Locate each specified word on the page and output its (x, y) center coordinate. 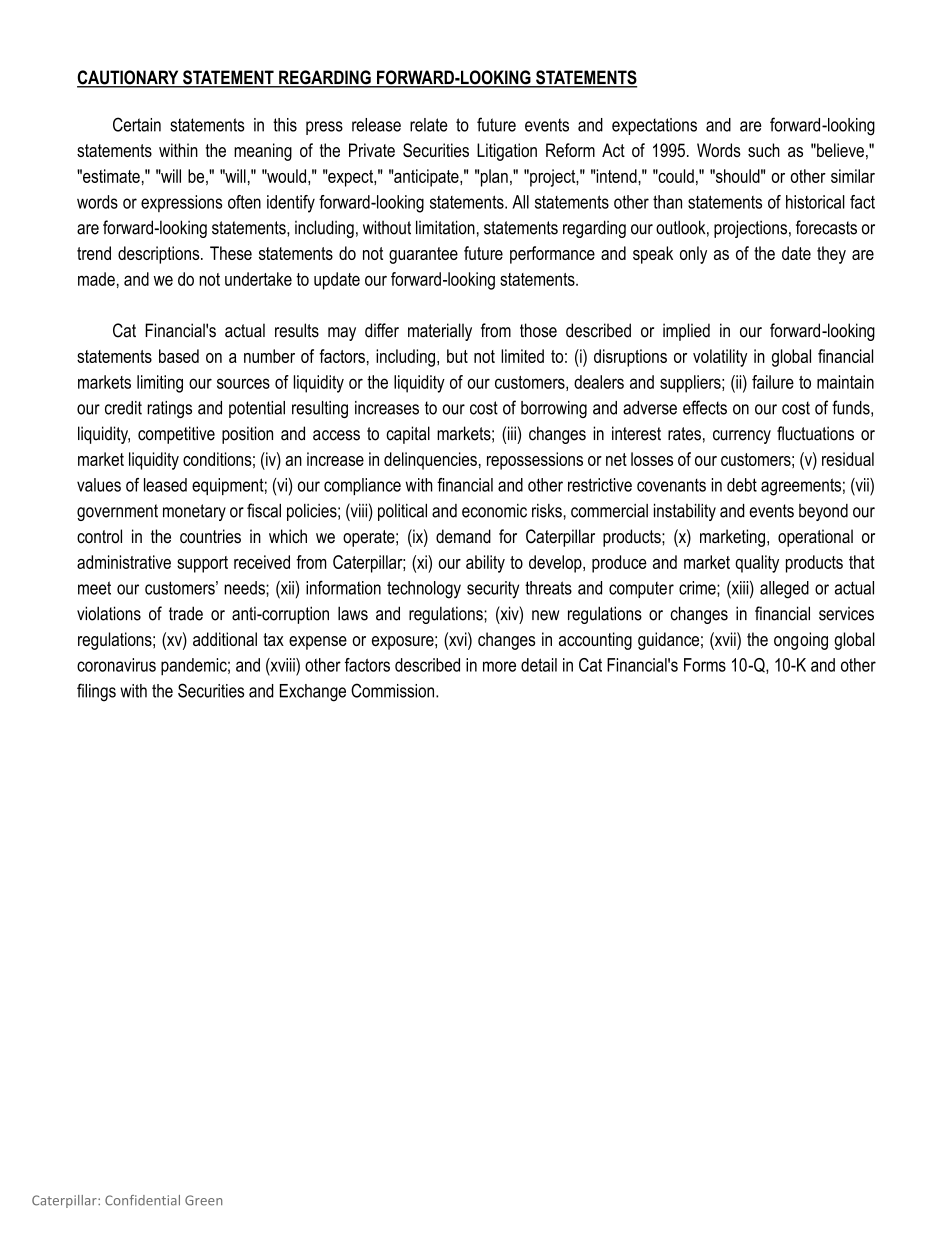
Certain (137, 124)
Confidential (142, 1200)
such (764, 150)
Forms (705, 665)
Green (203, 1200)
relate (429, 125)
